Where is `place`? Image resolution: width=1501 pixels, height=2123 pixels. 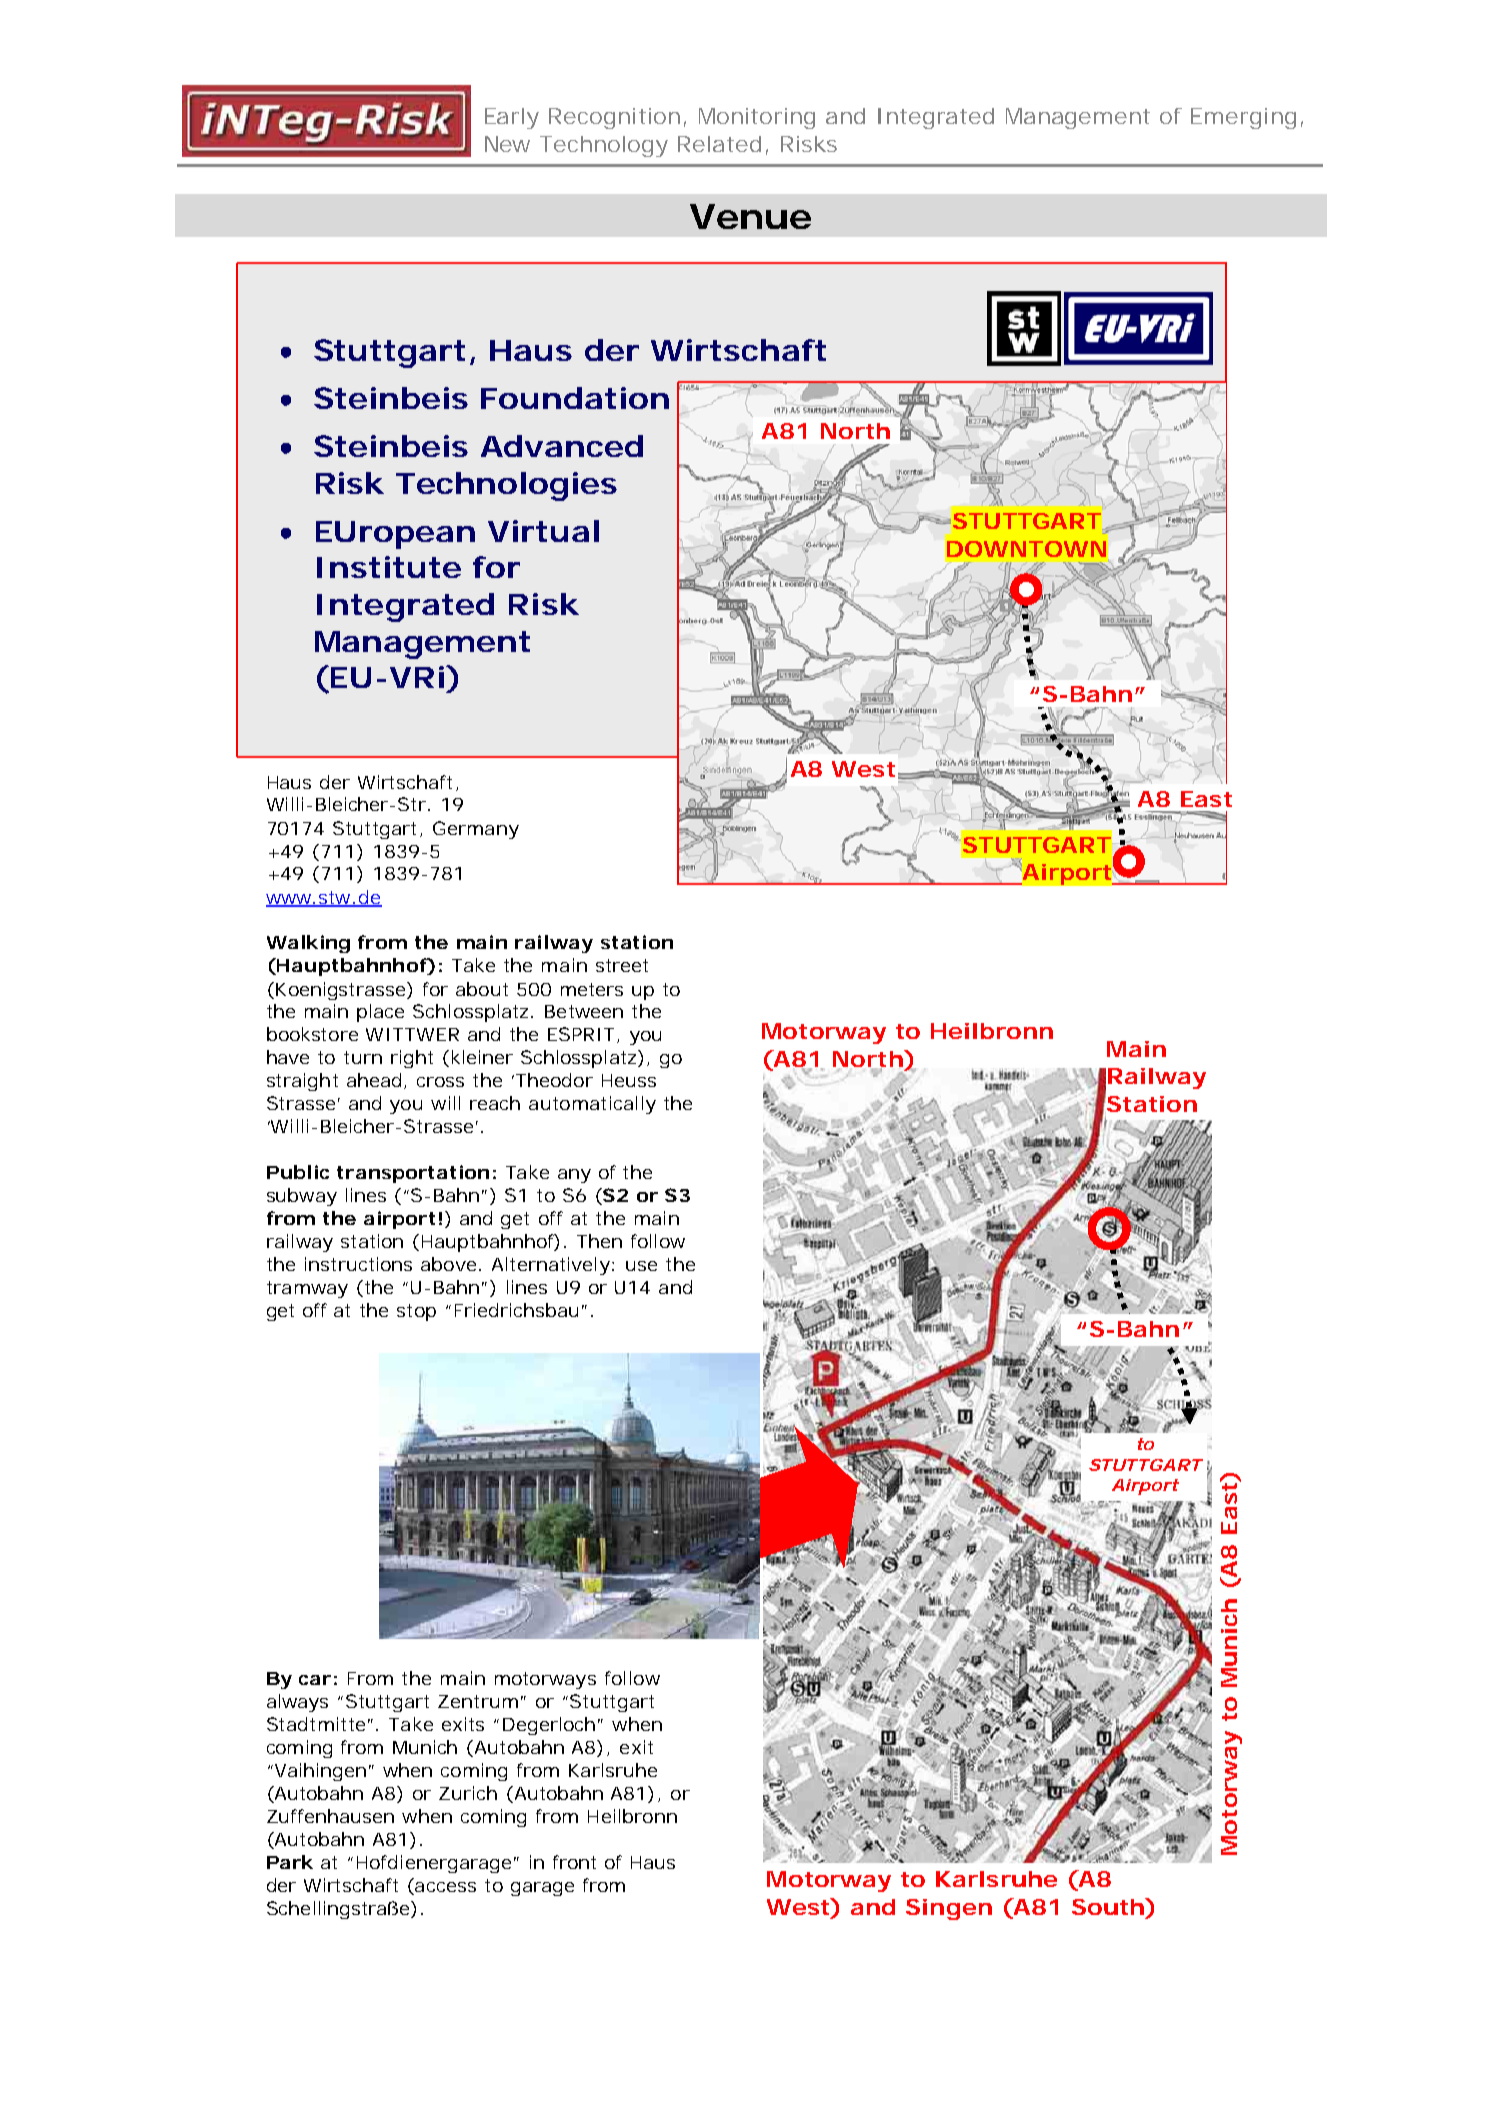 place is located at coordinates (380, 1013).
